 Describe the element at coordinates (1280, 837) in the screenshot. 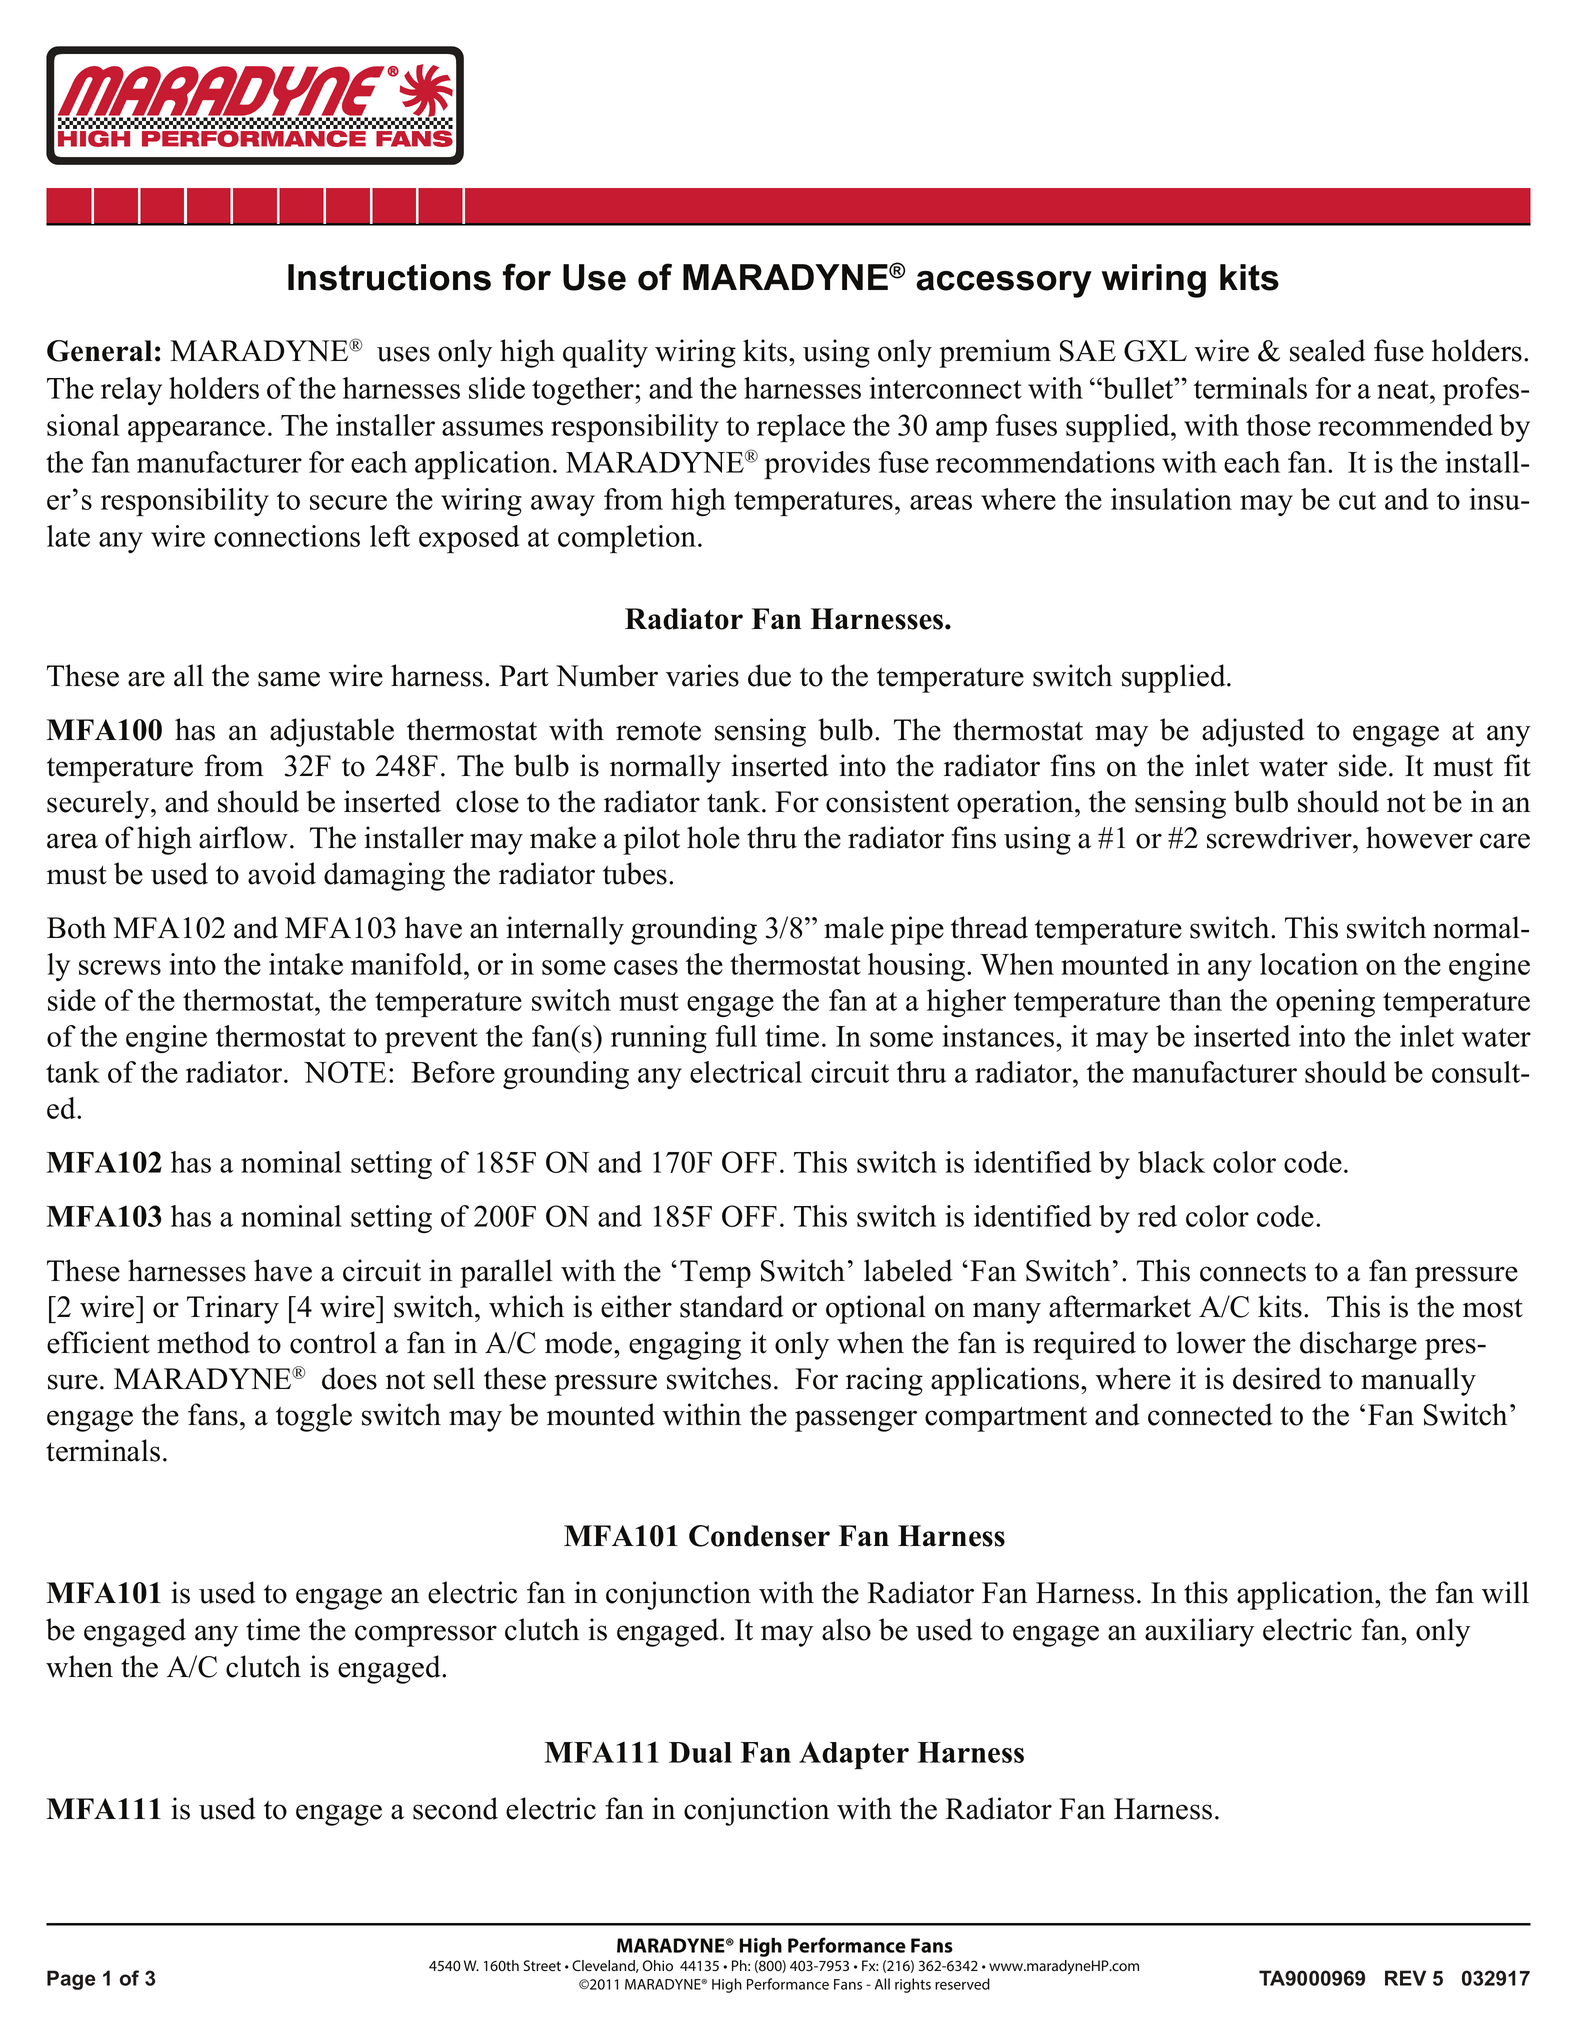

I see `screwdriver` at that location.
